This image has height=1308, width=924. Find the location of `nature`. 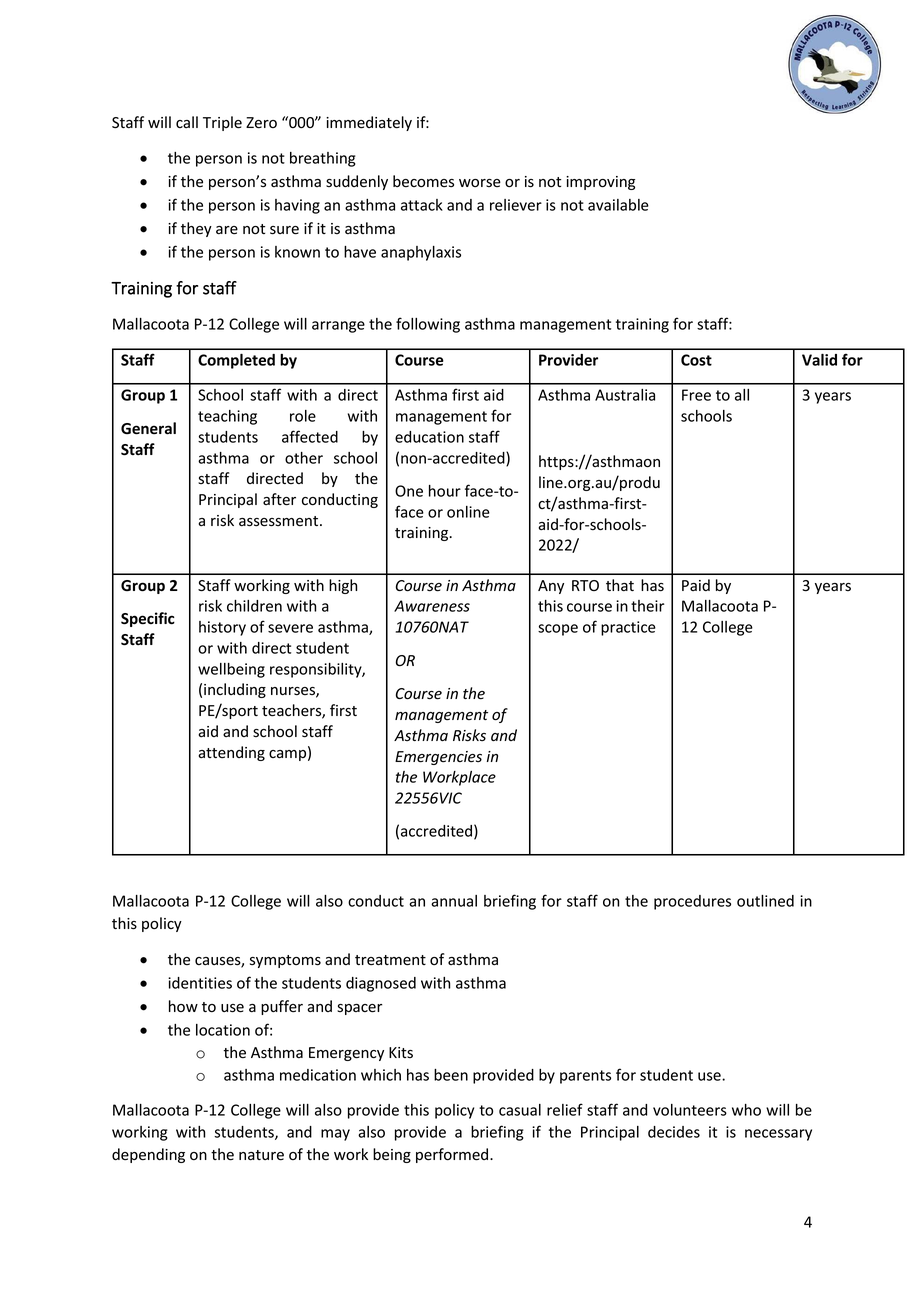

nature is located at coordinates (261, 1155).
